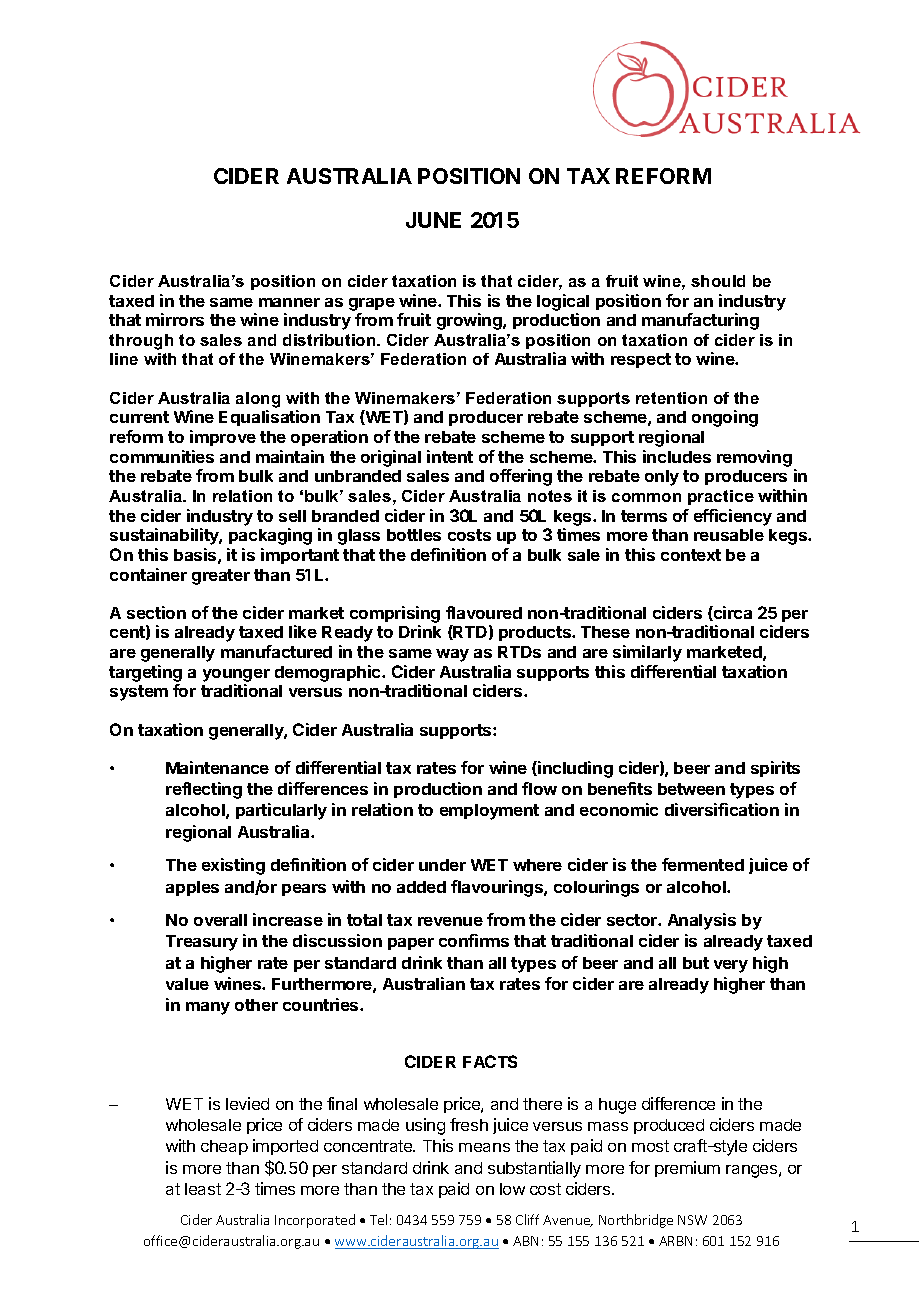 The image size is (924, 1308). I want to click on between, so click(691, 789).
